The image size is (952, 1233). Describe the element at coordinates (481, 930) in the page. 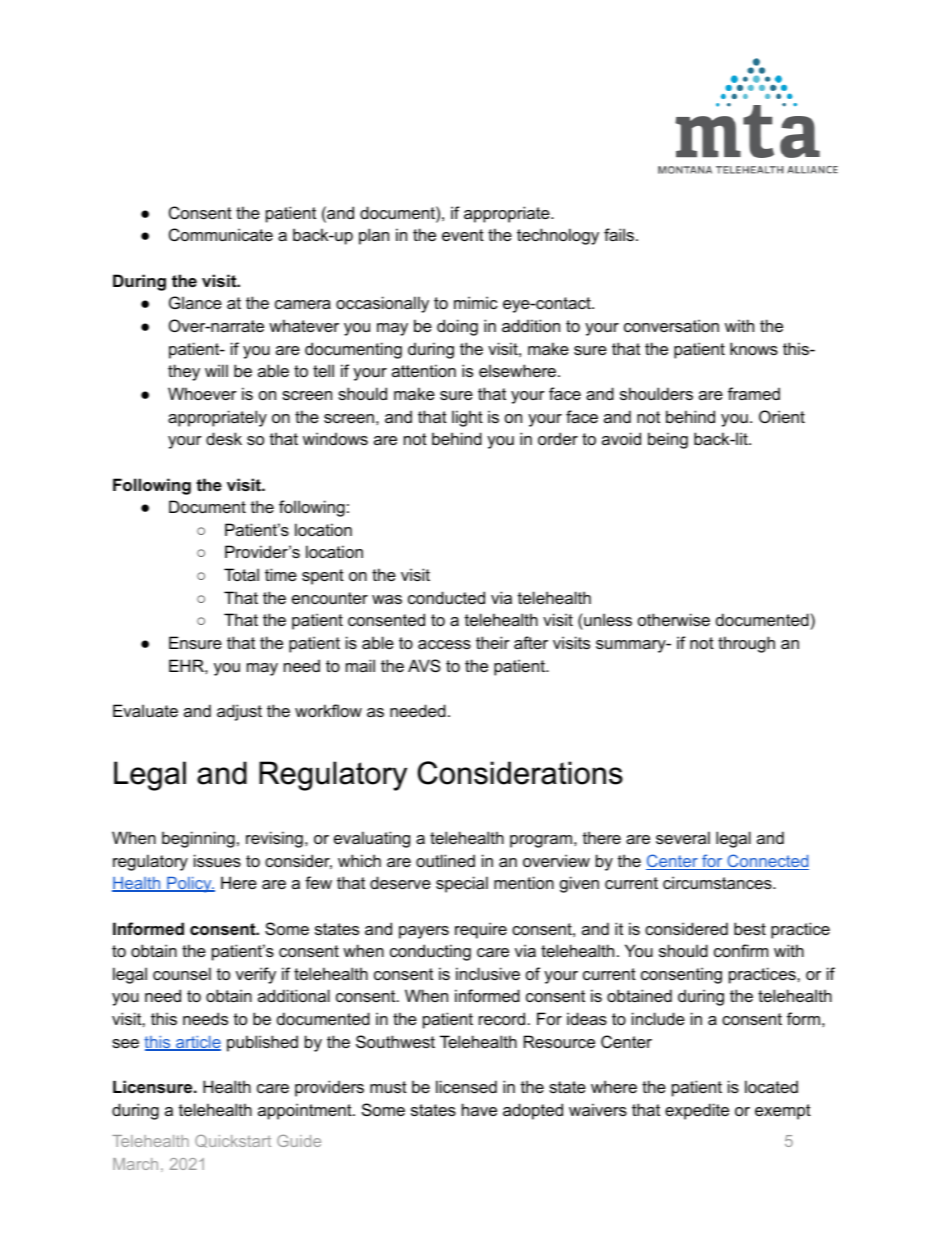

I see `require` at that location.
